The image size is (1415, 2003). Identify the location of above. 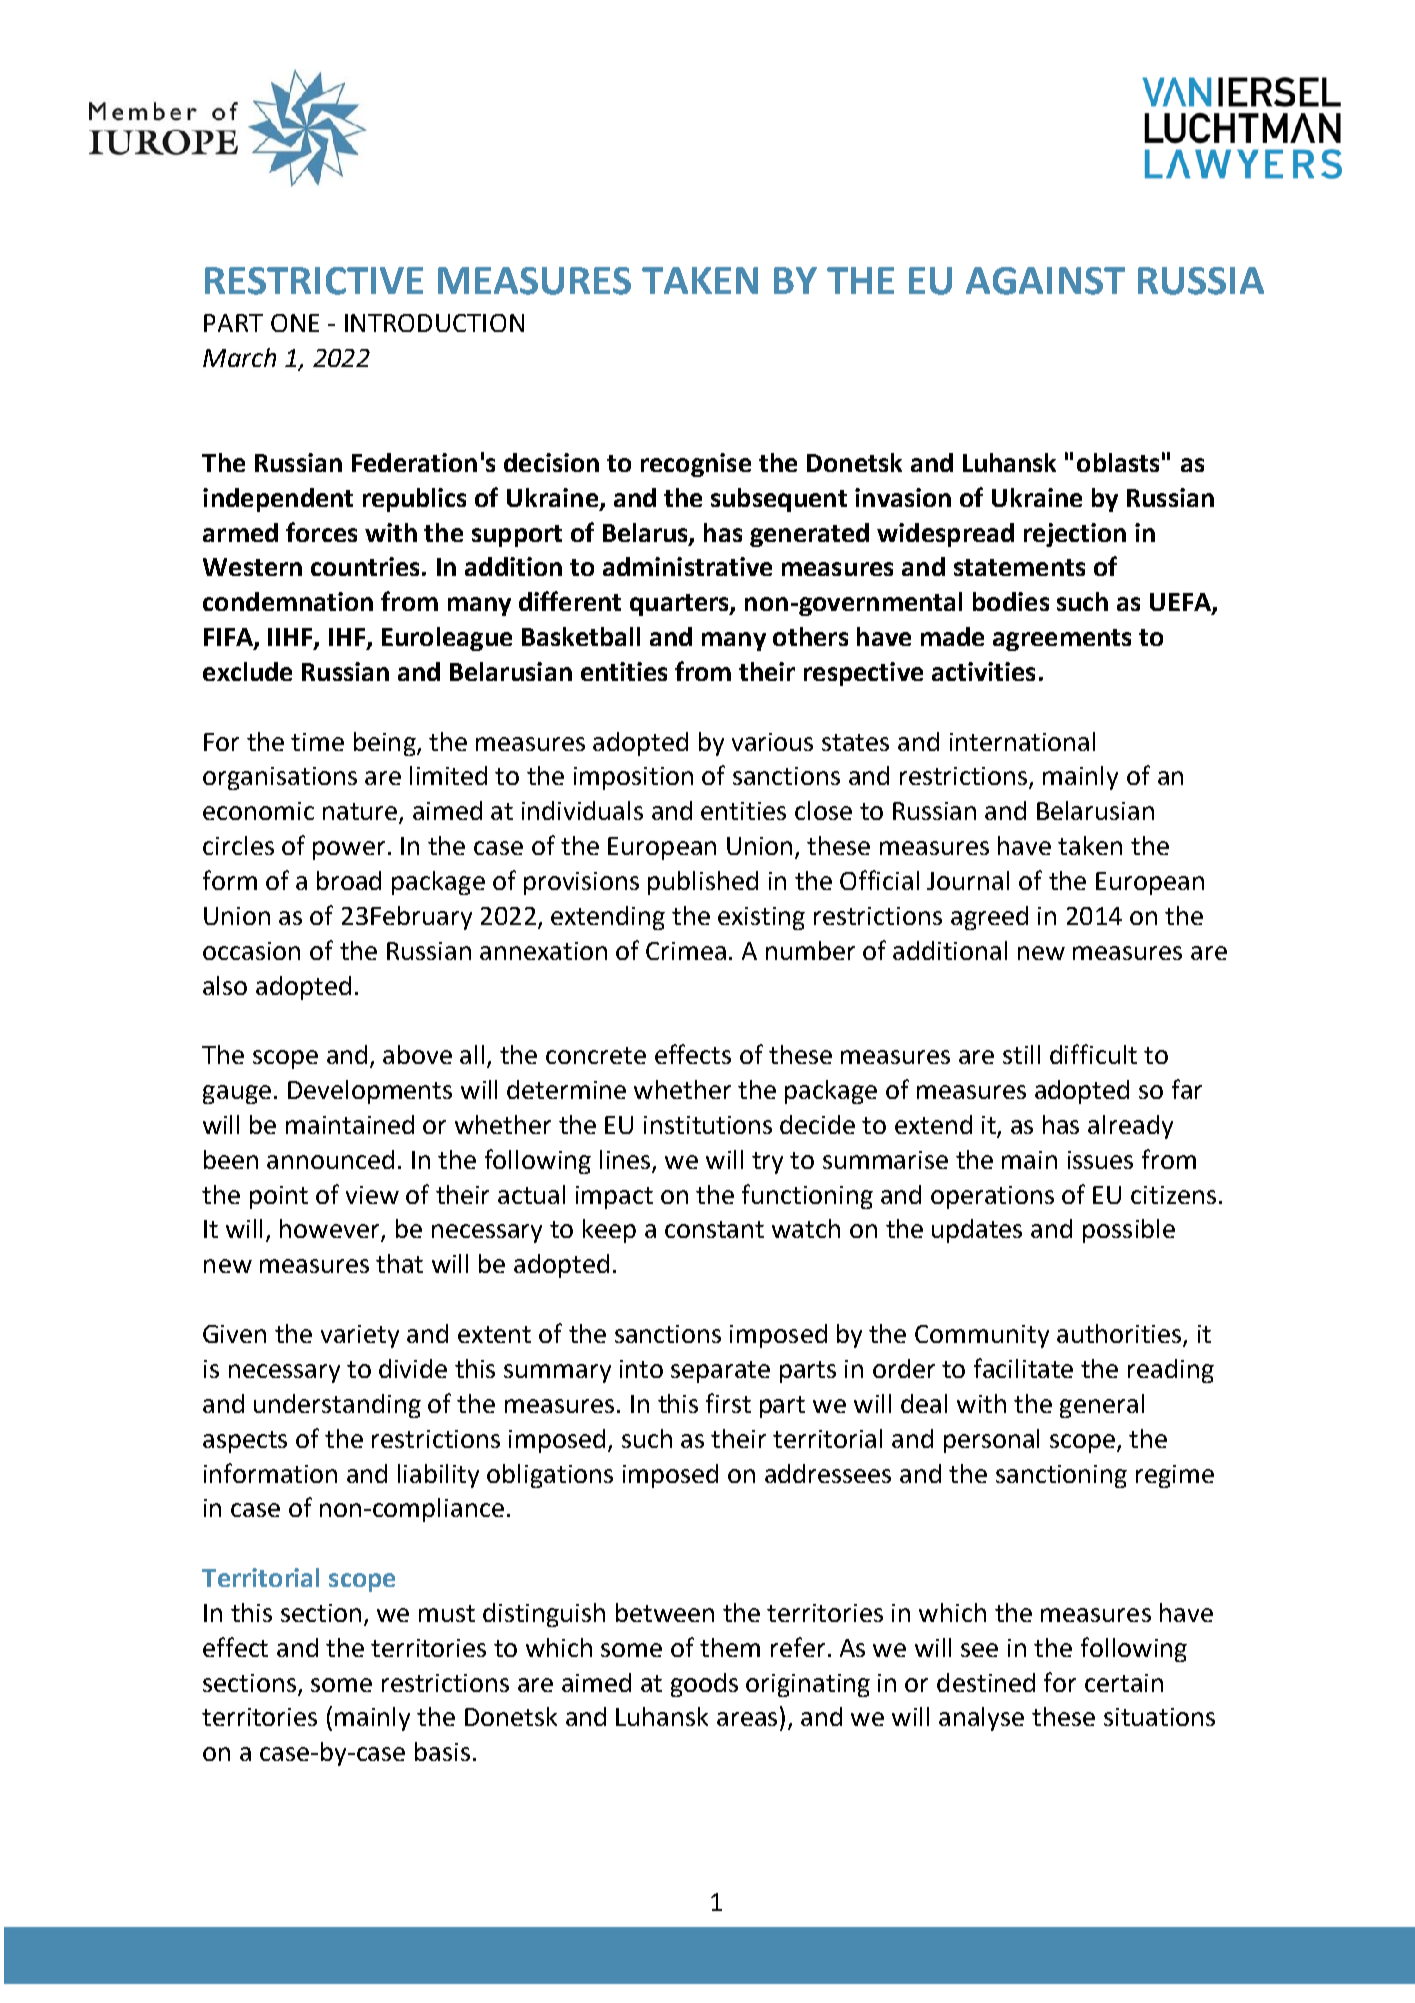
(417, 1054).
